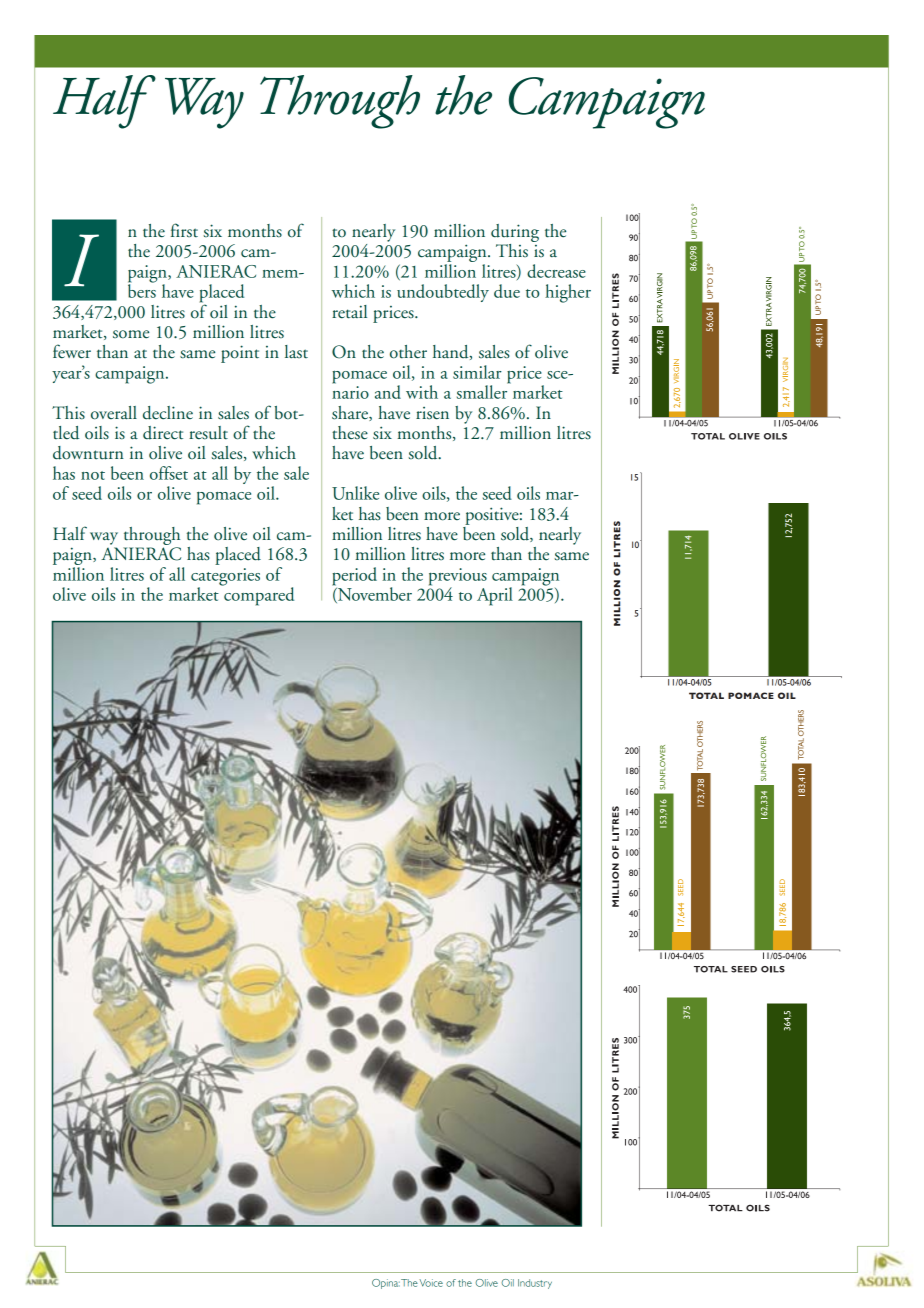  Describe the element at coordinates (443, 293) in the screenshot. I see `undoubtedly` at that location.
